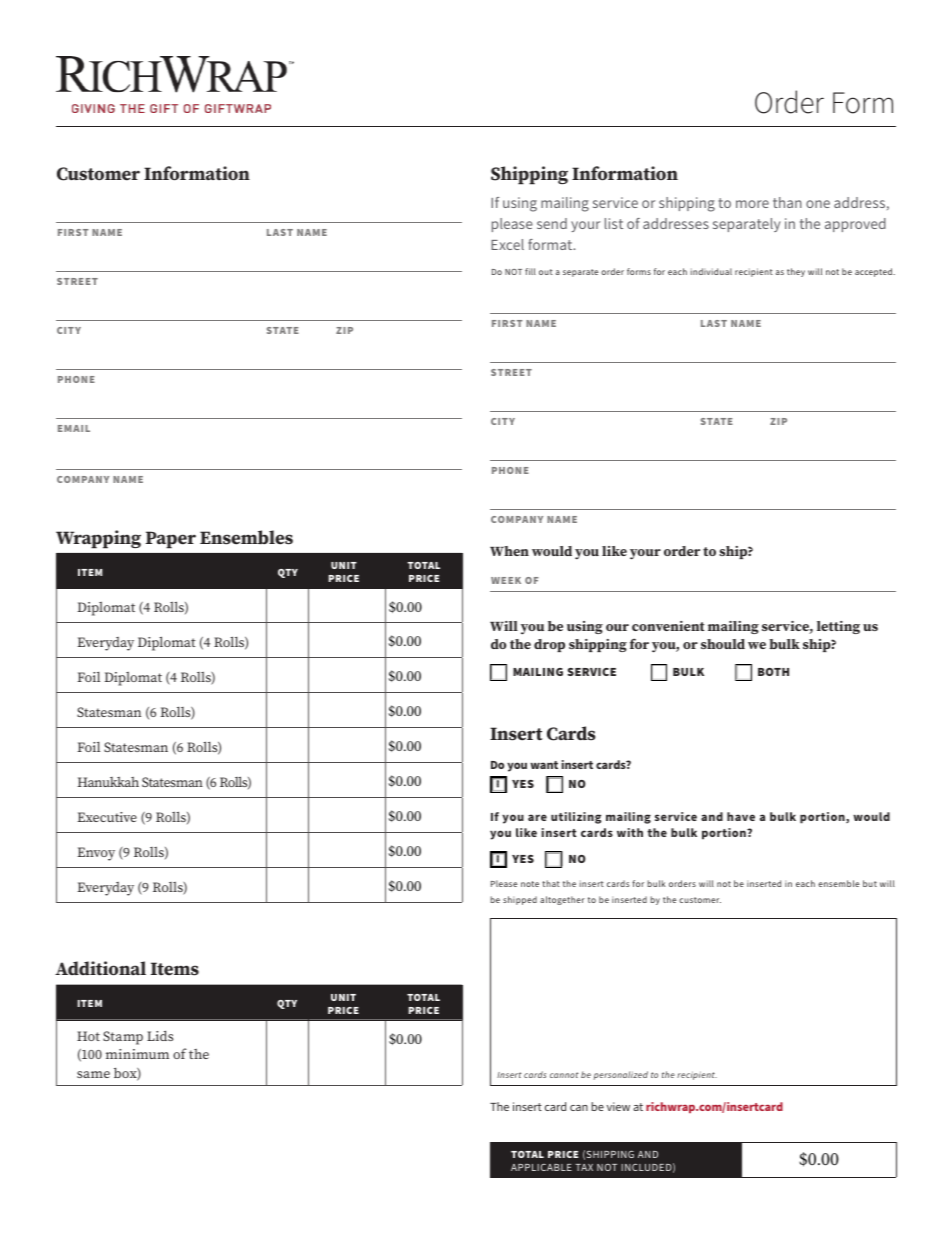 Image resolution: width=952 pixels, height=1233 pixels. Describe the element at coordinates (870, 883) in the screenshot. I see `but` at that location.
